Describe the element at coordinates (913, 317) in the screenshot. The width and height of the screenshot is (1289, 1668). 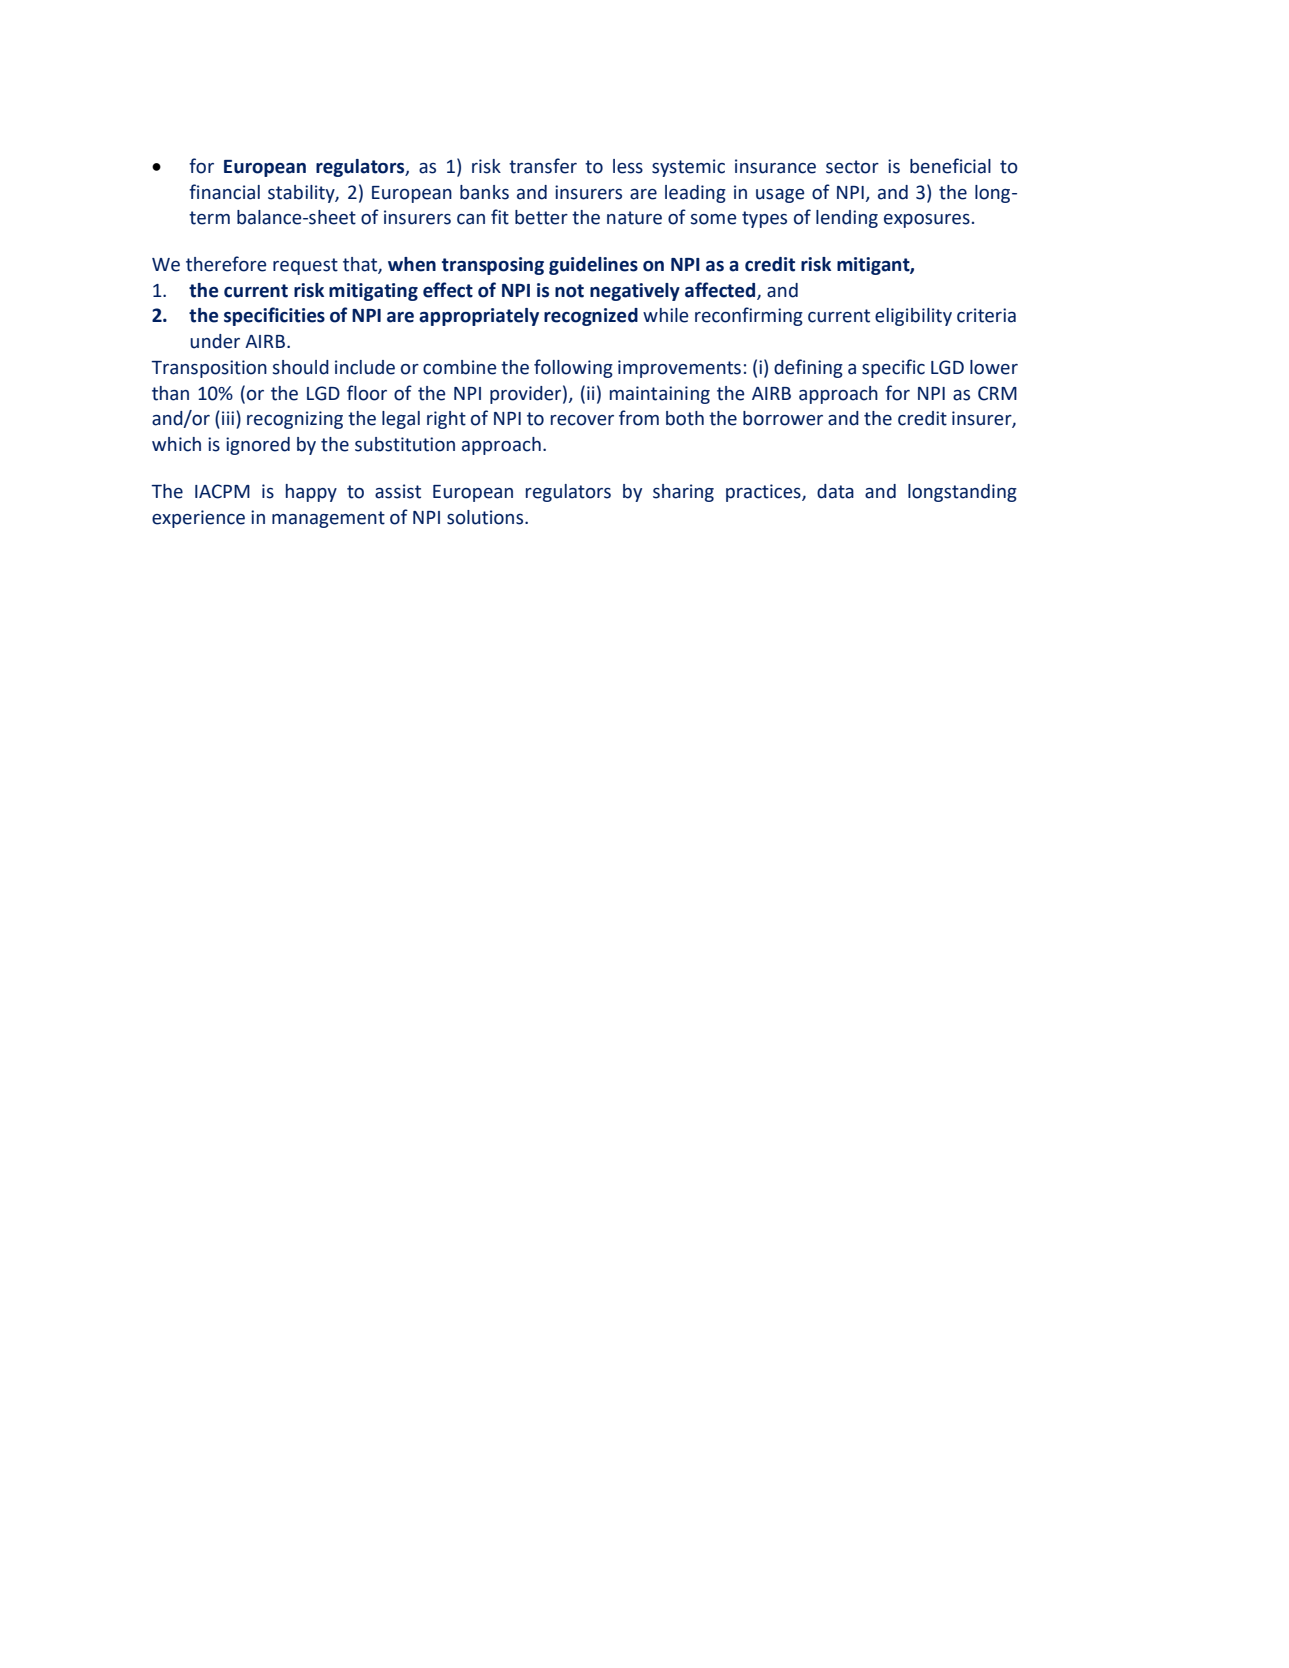
I see `eligibility` at that location.
